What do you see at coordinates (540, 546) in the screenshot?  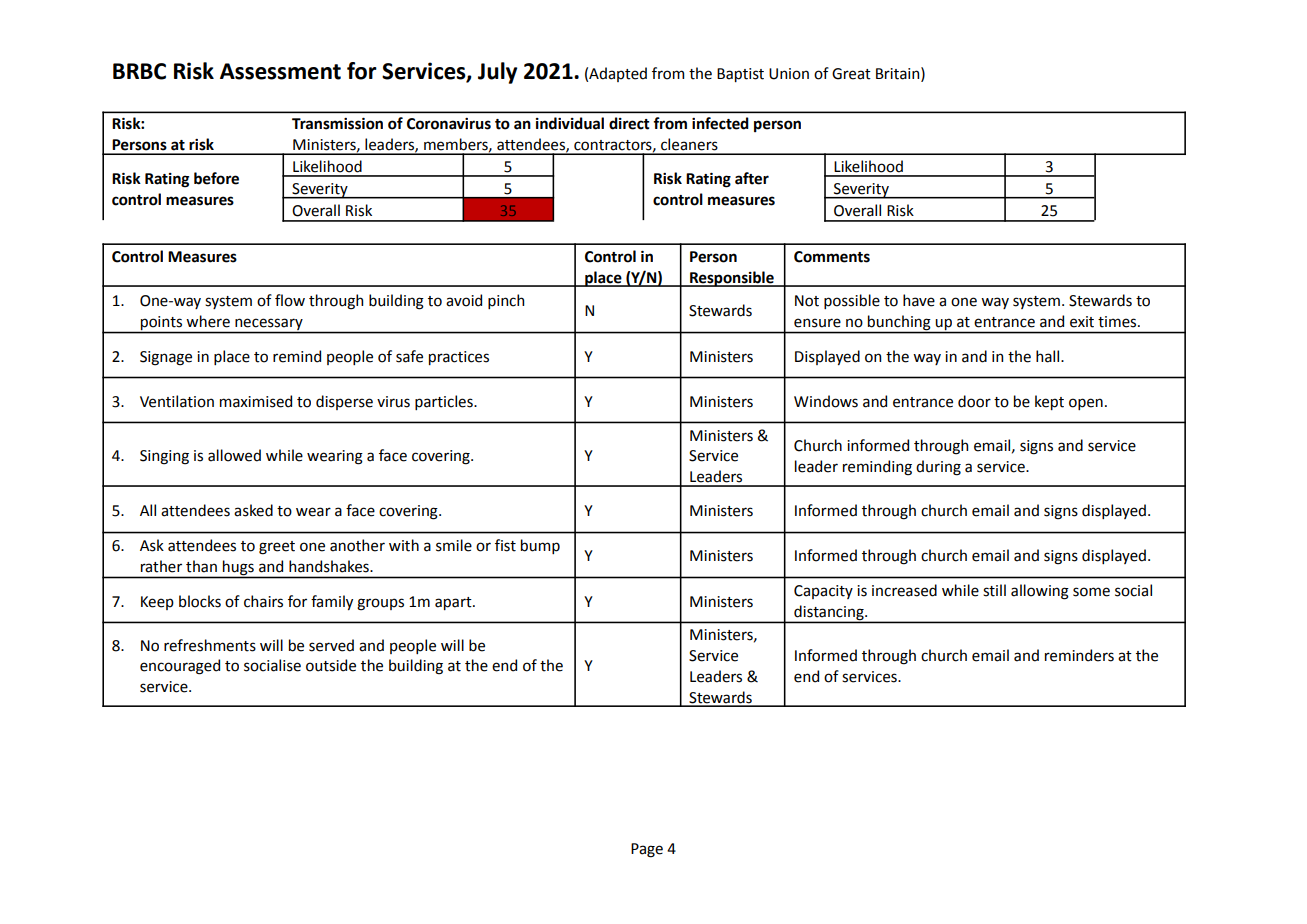 I see `bump` at bounding box center [540, 546].
